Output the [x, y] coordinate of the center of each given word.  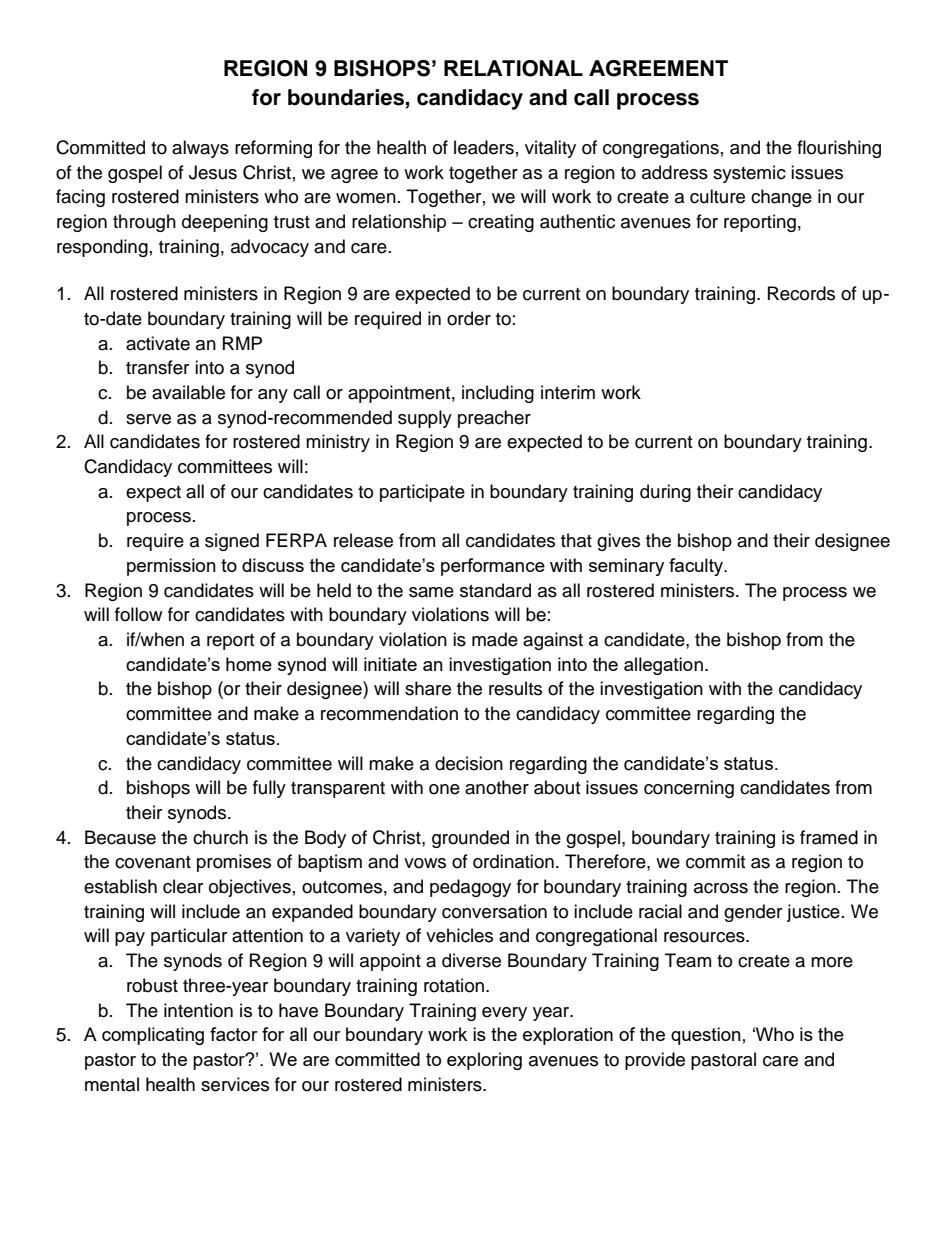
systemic [749, 174]
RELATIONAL [513, 68]
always [200, 149]
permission [171, 567]
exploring [484, 1061]
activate [158, 343]
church [220, 837]
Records [801, 293]
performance [493, 567]
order [469, 318]
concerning [689, 789]
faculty [697, 567]
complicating [153, 1036]
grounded [470, 839]
